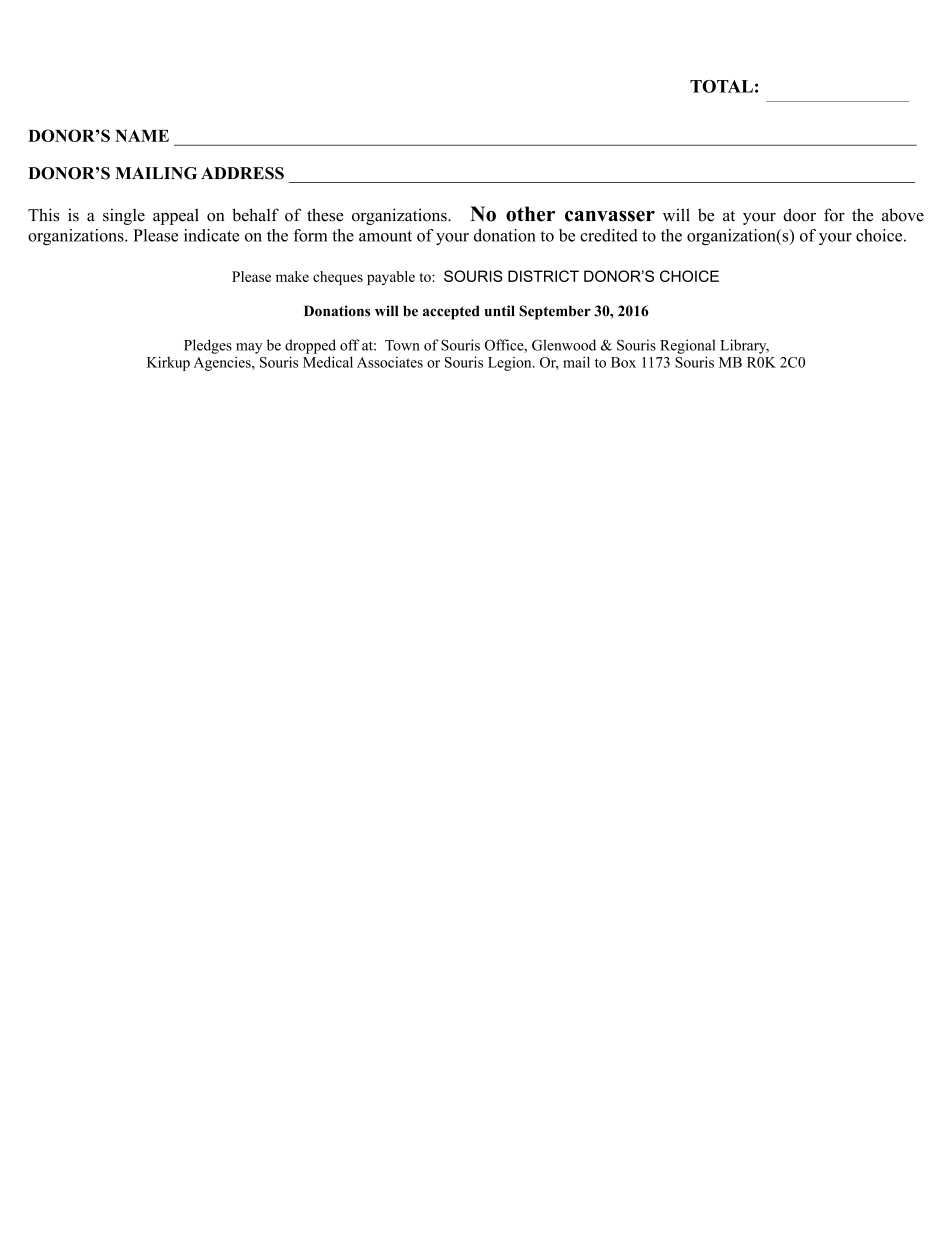 This screenshot has width=952, height=1233. What do you see at coordinates (688, 346) in the screenshot?
I see `Regional` at bounding box center [688, 346].
